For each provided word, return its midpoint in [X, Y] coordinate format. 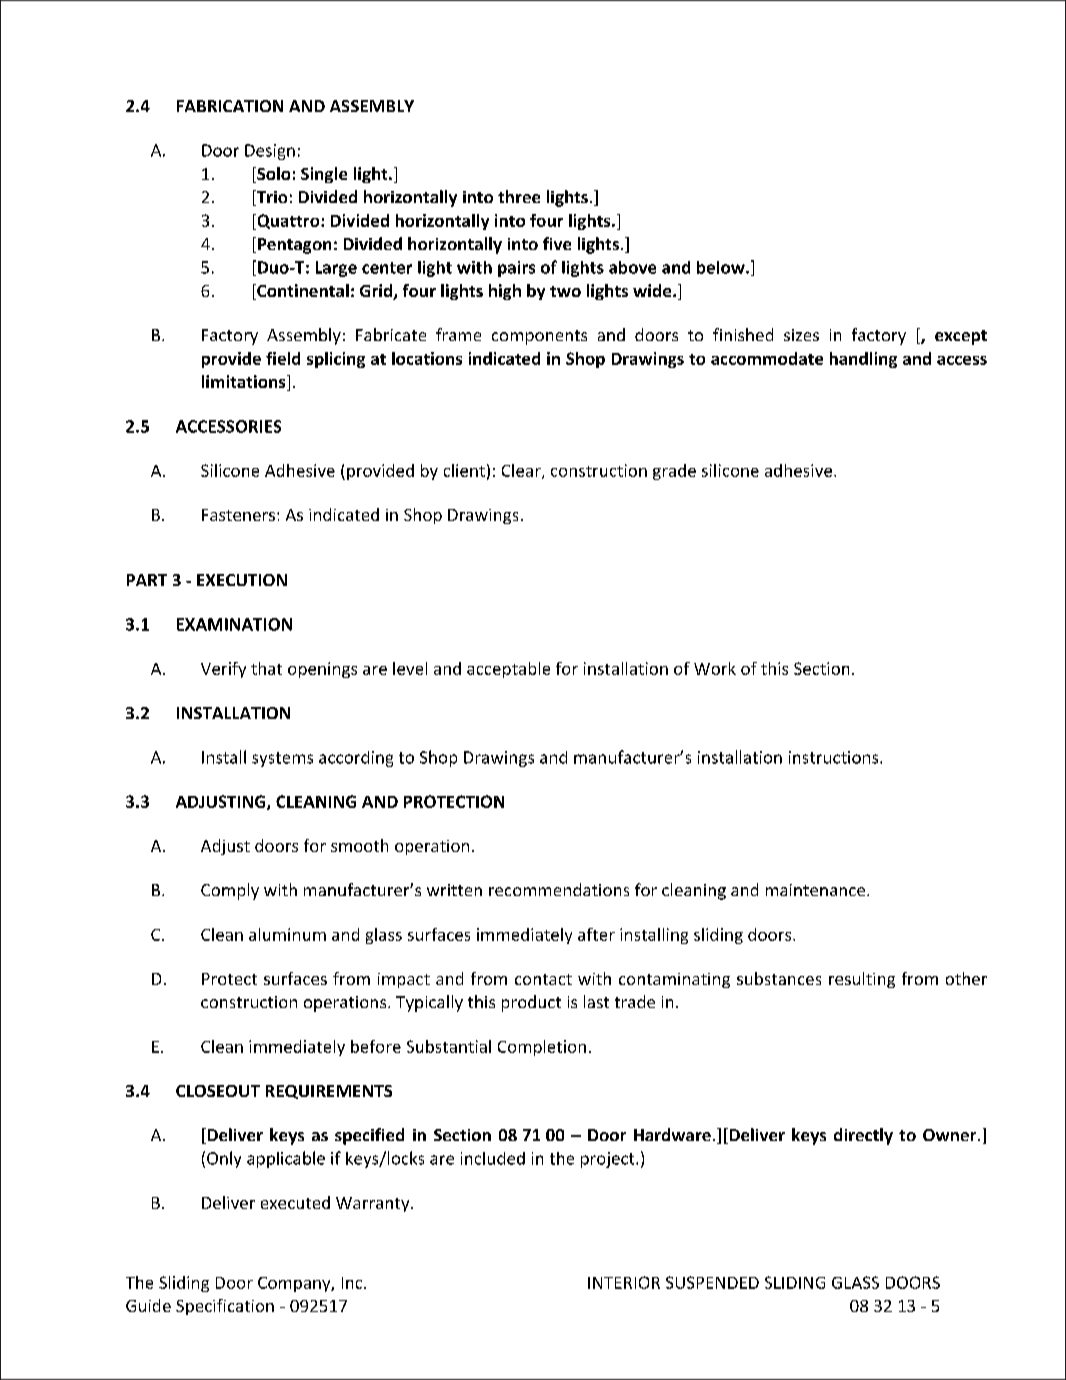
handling [863, 360]
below [722, 267]
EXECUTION [242, 580]
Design [270, 152]
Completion [542, 1048]
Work [715, 668]
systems [282, 759]
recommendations [559, 889]
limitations [245, 383]
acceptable [508, 670]
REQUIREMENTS [329, 1092]
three [519, 196]
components [539, 337]
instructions [835, 757]
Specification [225, 1307]
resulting [862, 980]
